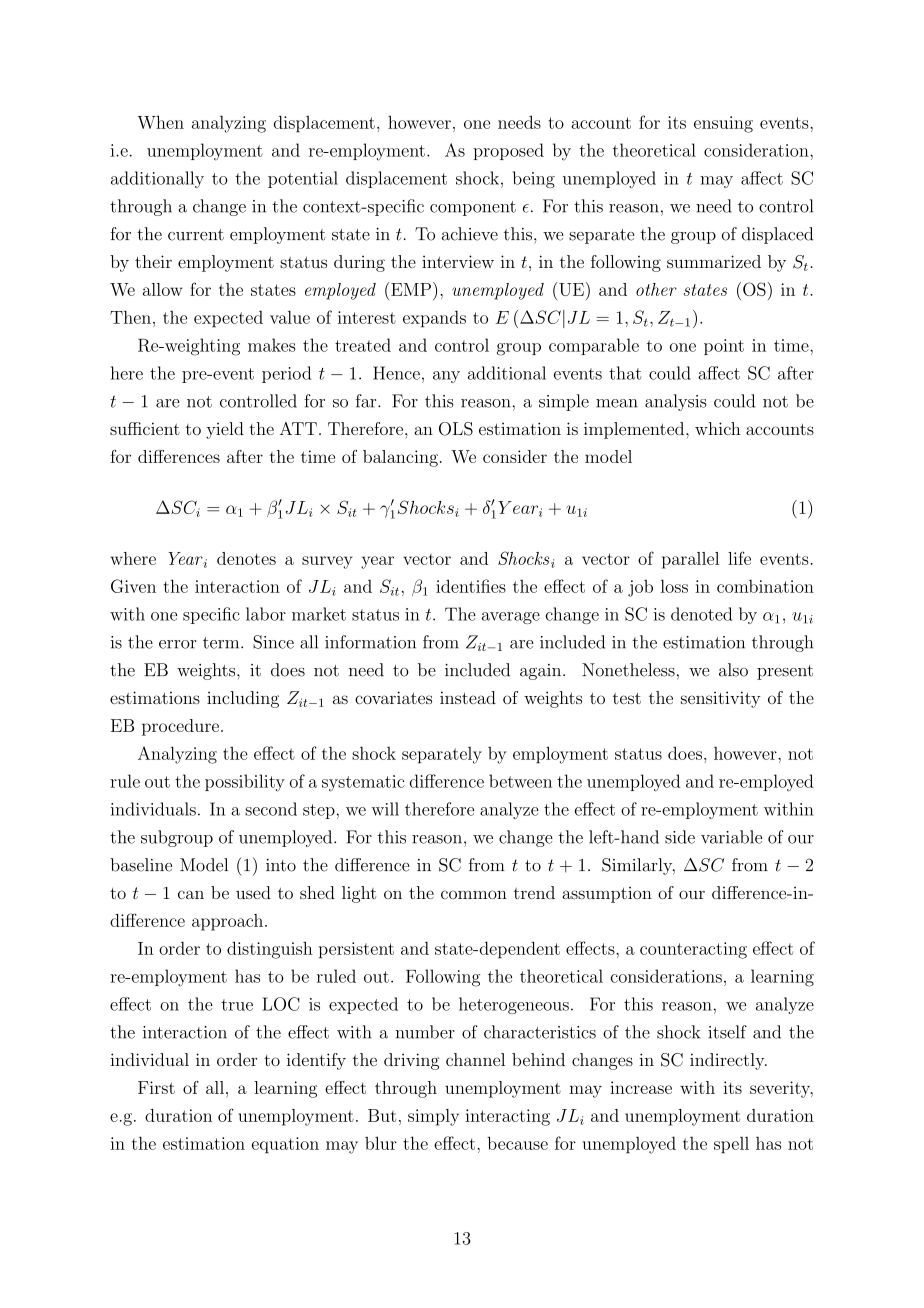 The height and width of the page is (1308, 924). What do you see at coordinates (433, 1117) in the page?
I see `simply` at bounding box center [433, 1117].
